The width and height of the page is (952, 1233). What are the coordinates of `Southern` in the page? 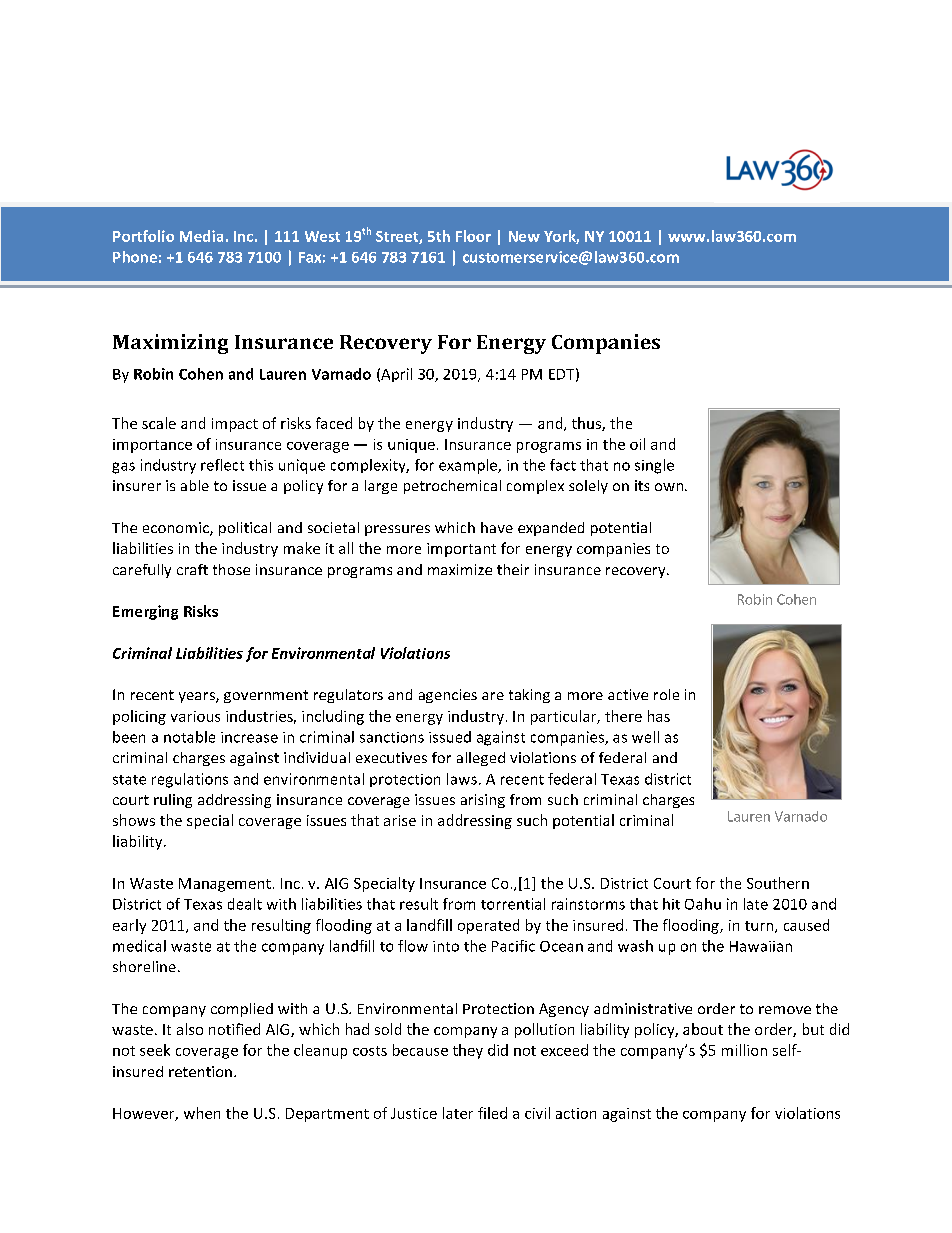 It's located at (778, 883).
